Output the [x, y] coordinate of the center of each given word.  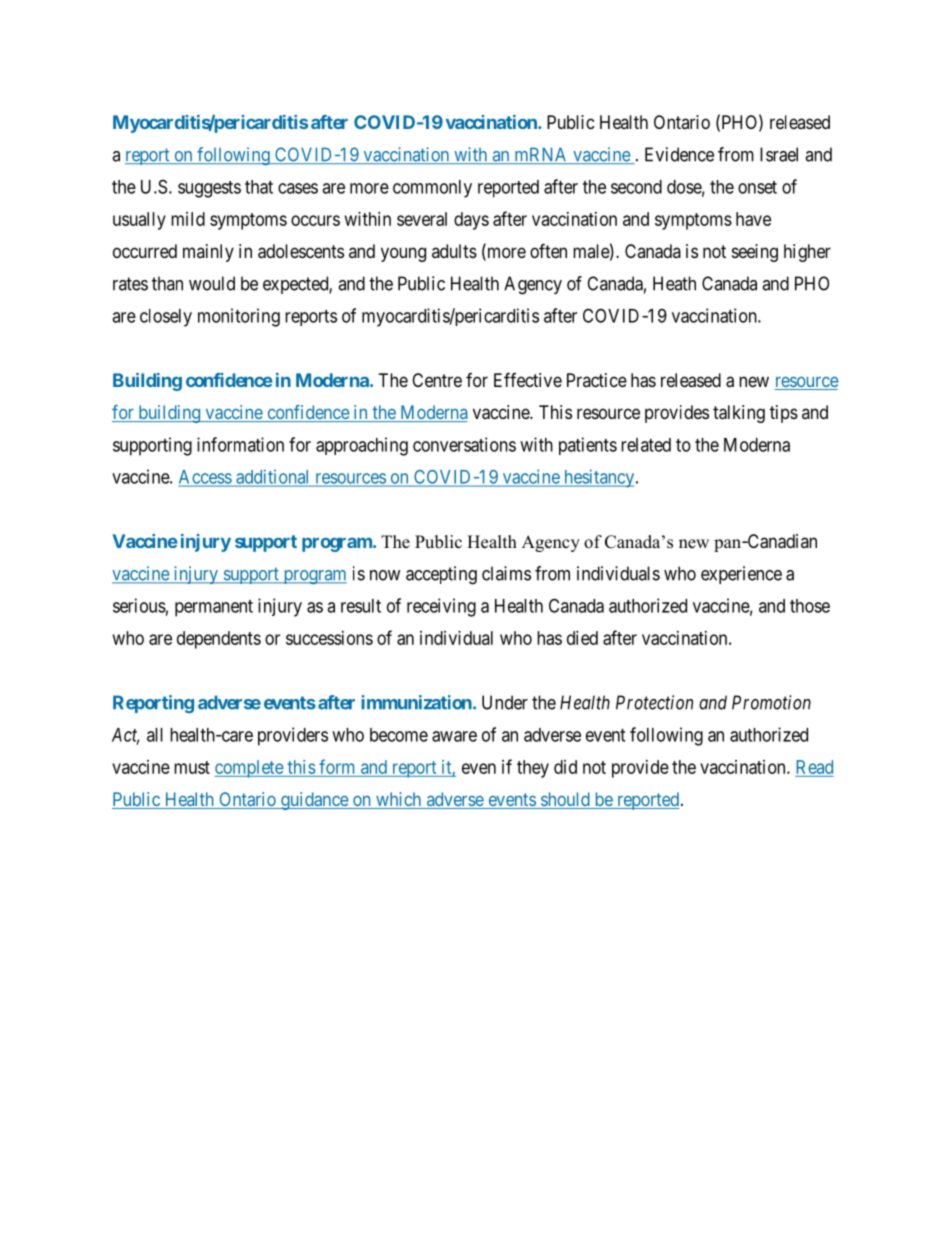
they [533, 769]
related [646, 445]
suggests [209, 189]
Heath [674, 283]
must [192, 767]
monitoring [239, 317]
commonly [432, 189]
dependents [219, 640]
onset [757, 187]
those [810, 606]
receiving [441, 607]
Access [206, 478]
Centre [437, 380]
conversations [464, 444]
